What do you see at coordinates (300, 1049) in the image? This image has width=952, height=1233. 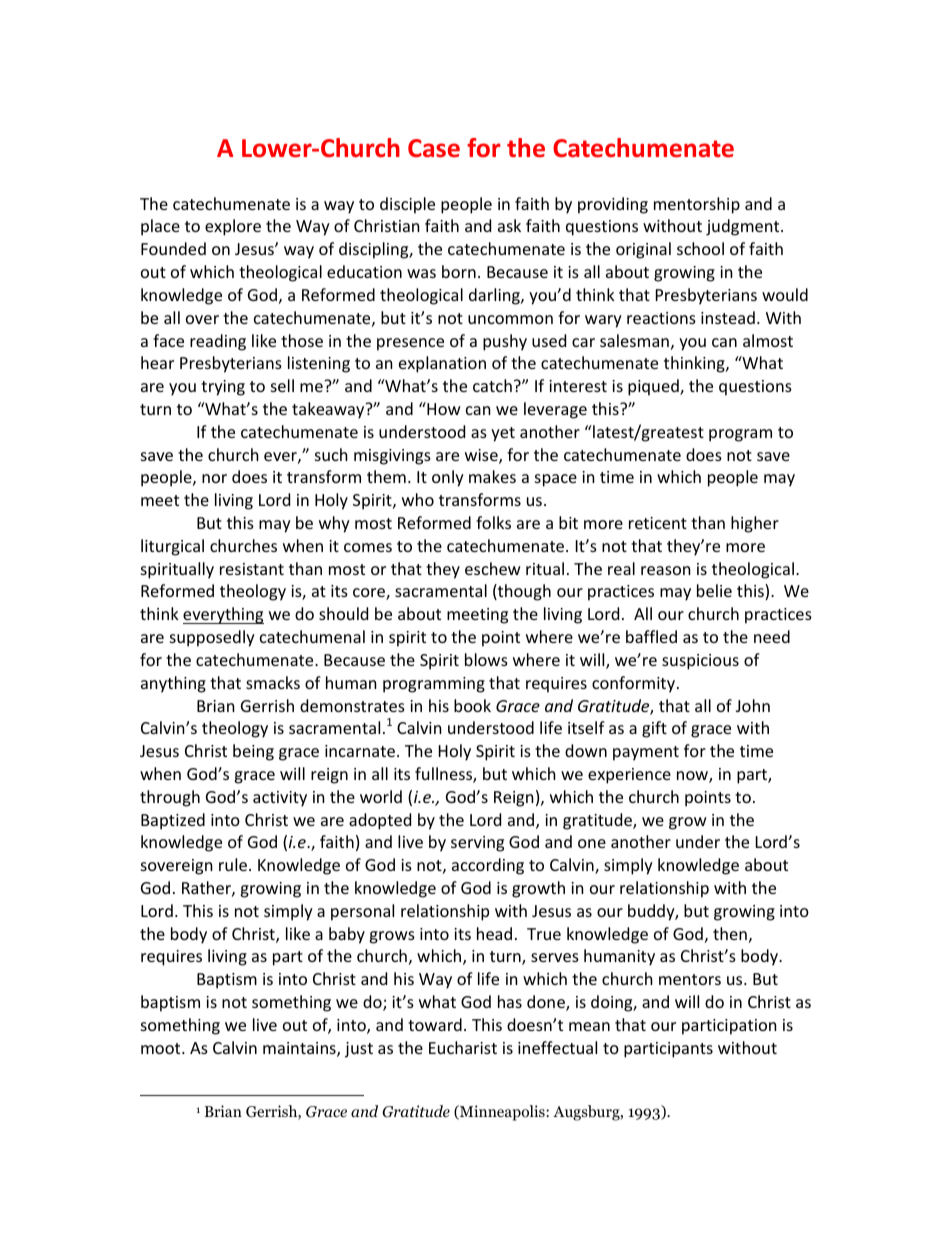 I see `maintains` at bounding box center [300, 1049].
